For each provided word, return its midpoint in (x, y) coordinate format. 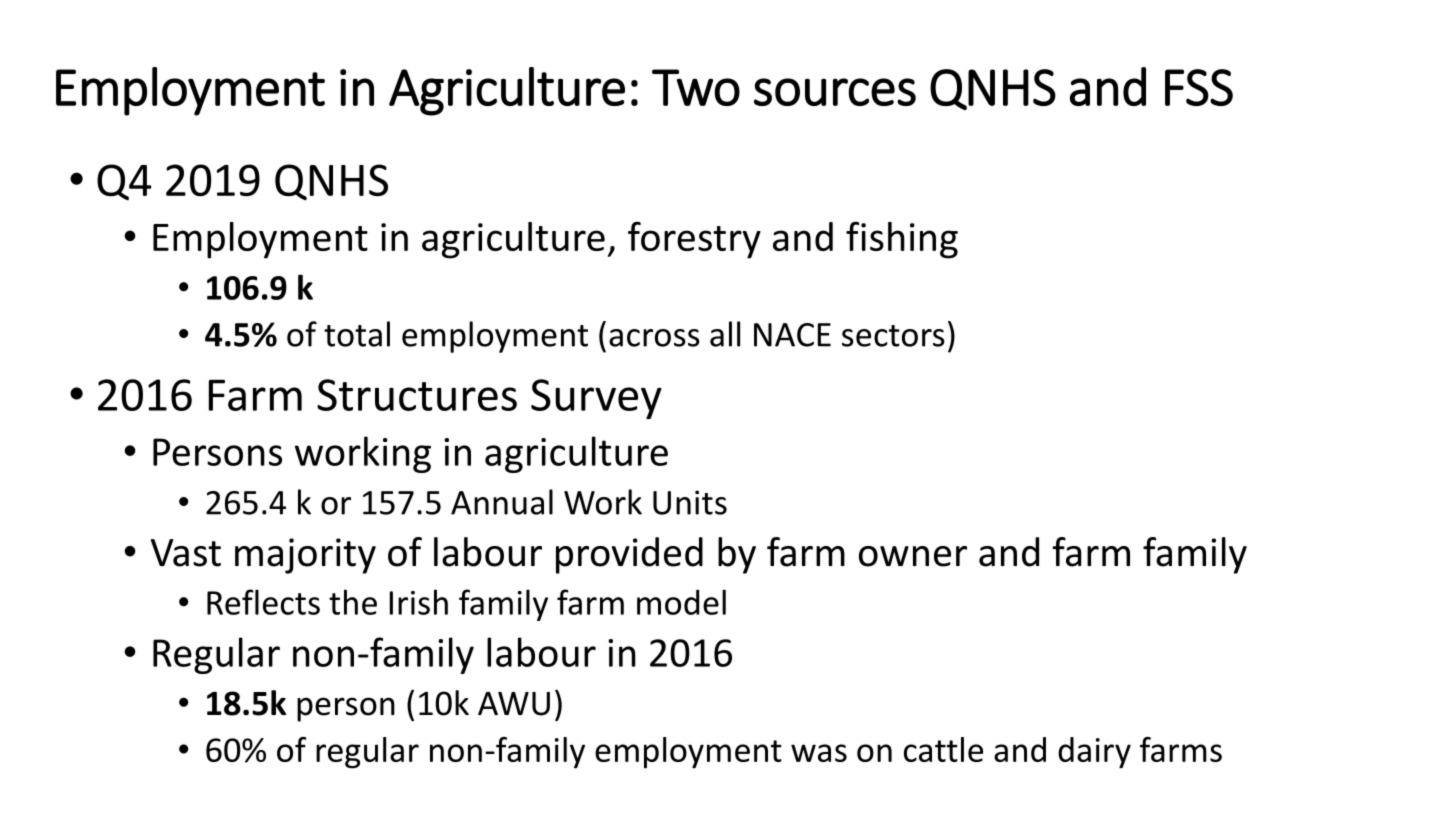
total (357, 334)
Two (696, 87)
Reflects (263, 602)
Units (690, 502)
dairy (1094, 753)
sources (835, 92)
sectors (893, 336)
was (819, 753)
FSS (1199, 87)
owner (913, 556)
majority (305, 556)
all (725, 334)
